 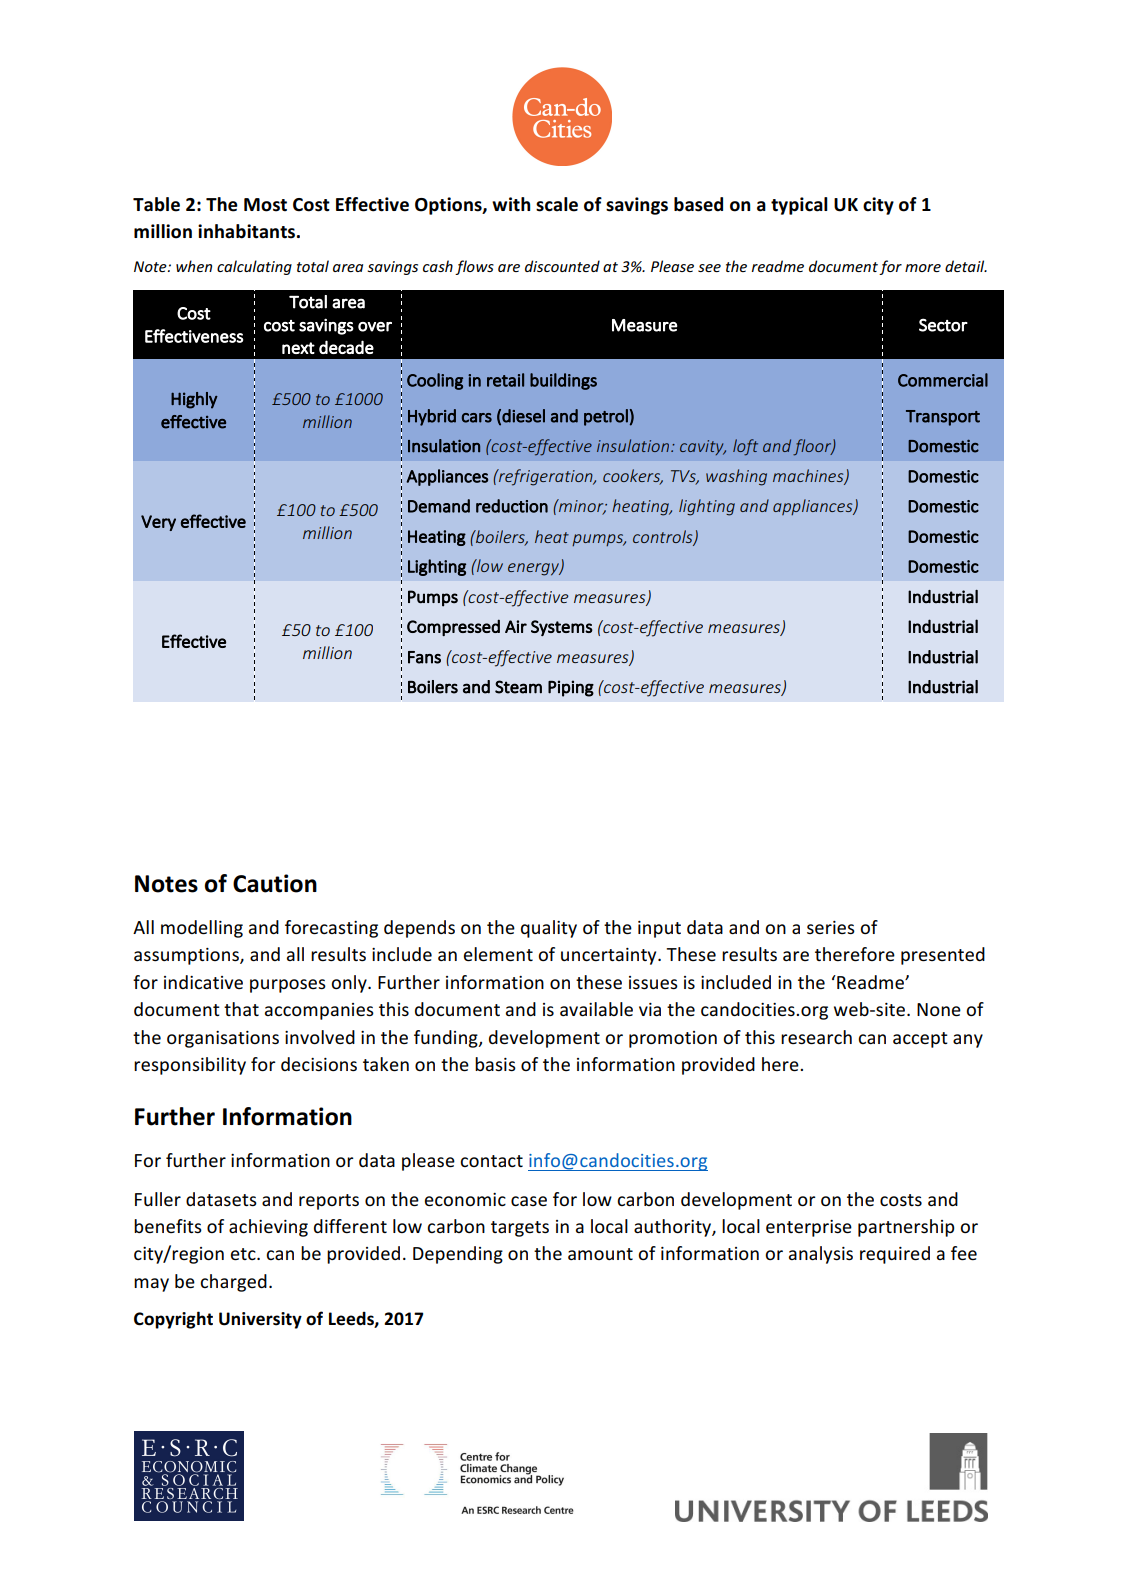 I want to click on amount, so click(x=600, y=1254).
